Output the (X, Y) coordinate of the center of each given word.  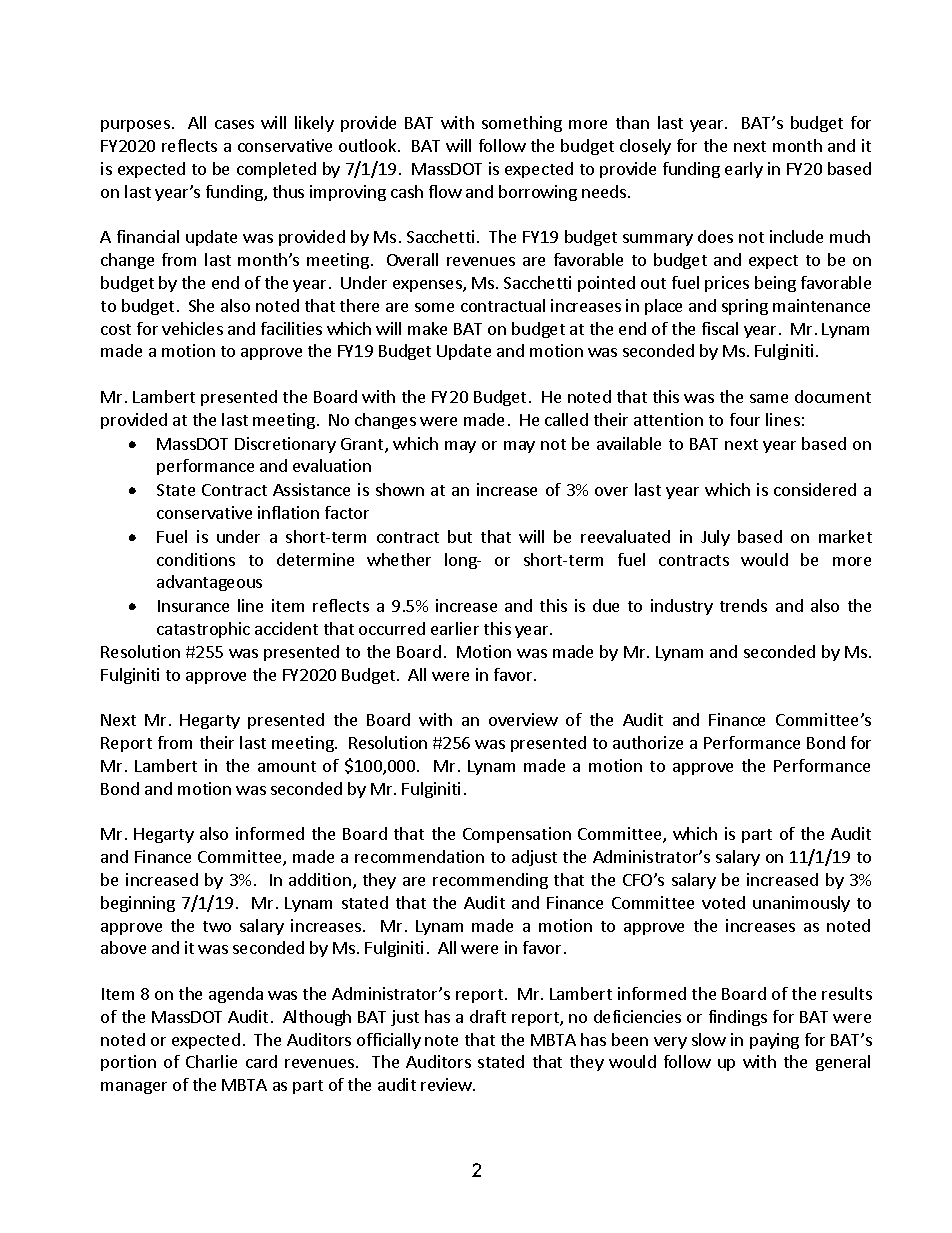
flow (445, 191)
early (744, 170)
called (566, 419)
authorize (648, 742)
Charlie (211, 1061)
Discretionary (285, 445)
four (745, 419)
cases (234, 124)
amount (287, 766)
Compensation (517, 835)
